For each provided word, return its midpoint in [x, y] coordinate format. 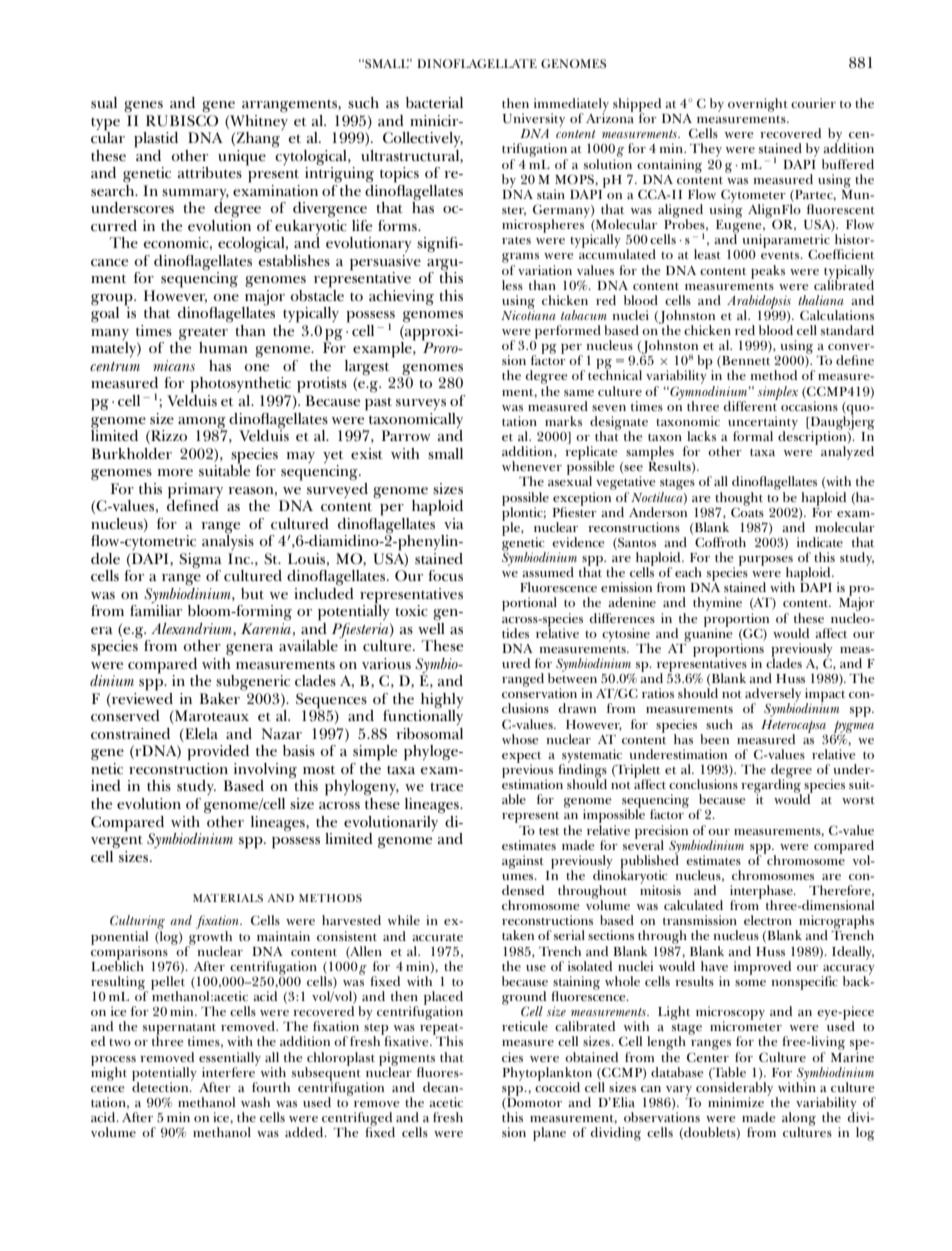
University [534, 120]
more [175, 472]
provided [218, 753]
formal [753, 436]
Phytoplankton [547, 1075]
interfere [229, 1071]
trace [446, 786]
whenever [532, 466]
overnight [758, 105]
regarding [771, 786]
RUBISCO [182, 121]
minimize [736, 1102]
